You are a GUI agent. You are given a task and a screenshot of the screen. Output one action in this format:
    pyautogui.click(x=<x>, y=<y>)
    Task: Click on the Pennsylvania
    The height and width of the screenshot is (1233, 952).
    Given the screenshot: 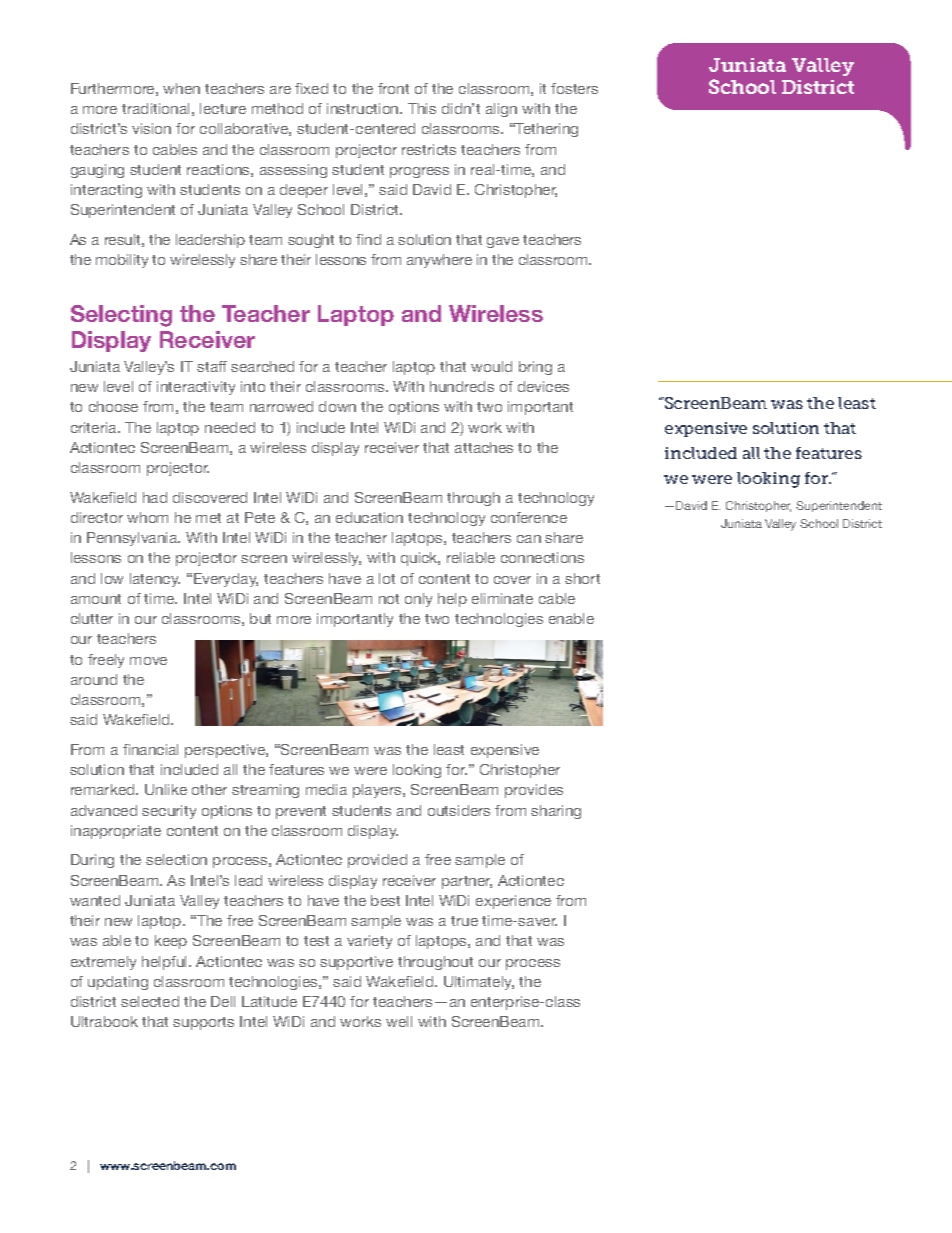 What is the action you would take?
    pyautogui.click(x=133, y=539)
